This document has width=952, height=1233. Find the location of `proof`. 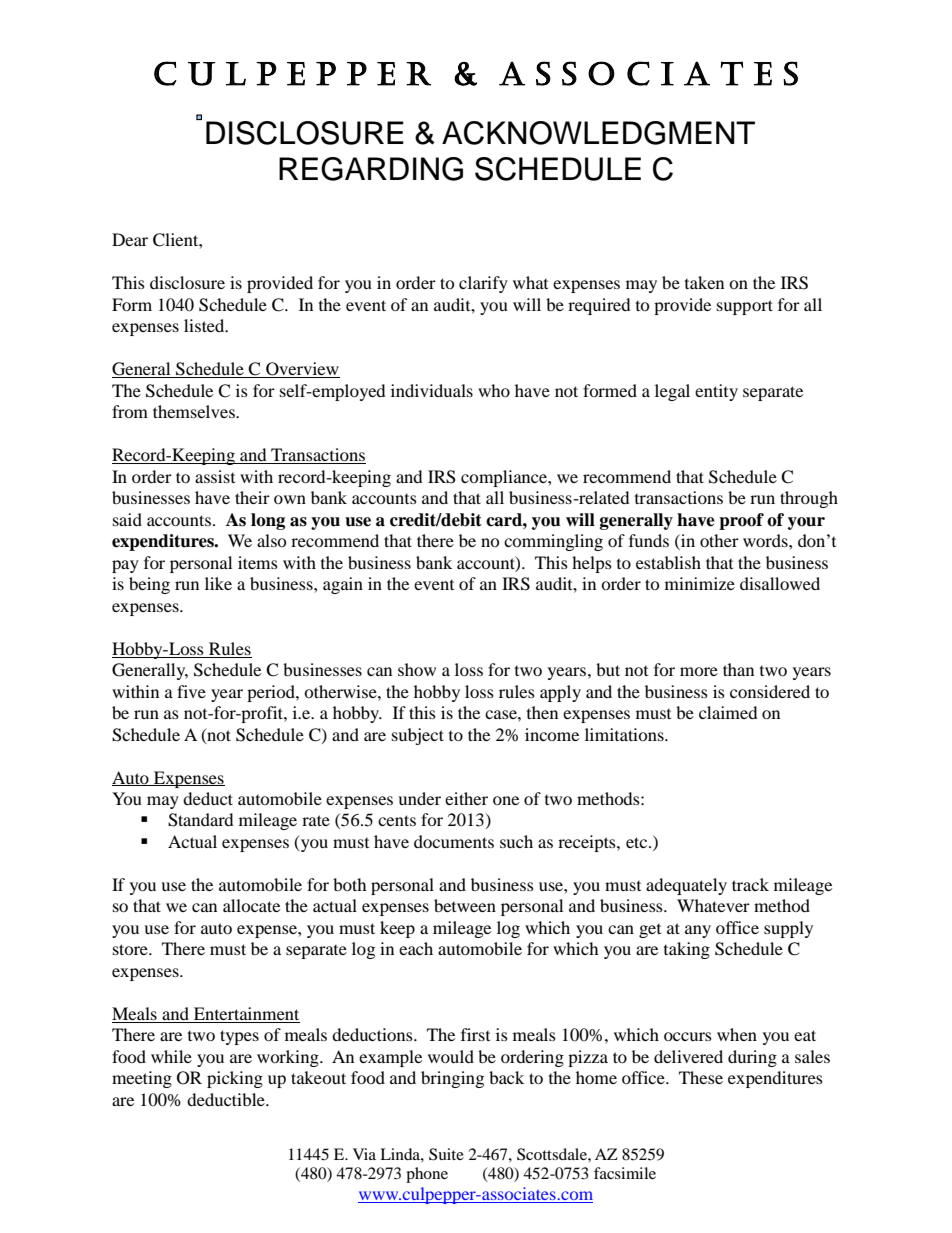

proof is located at coordinates (741, 521).
